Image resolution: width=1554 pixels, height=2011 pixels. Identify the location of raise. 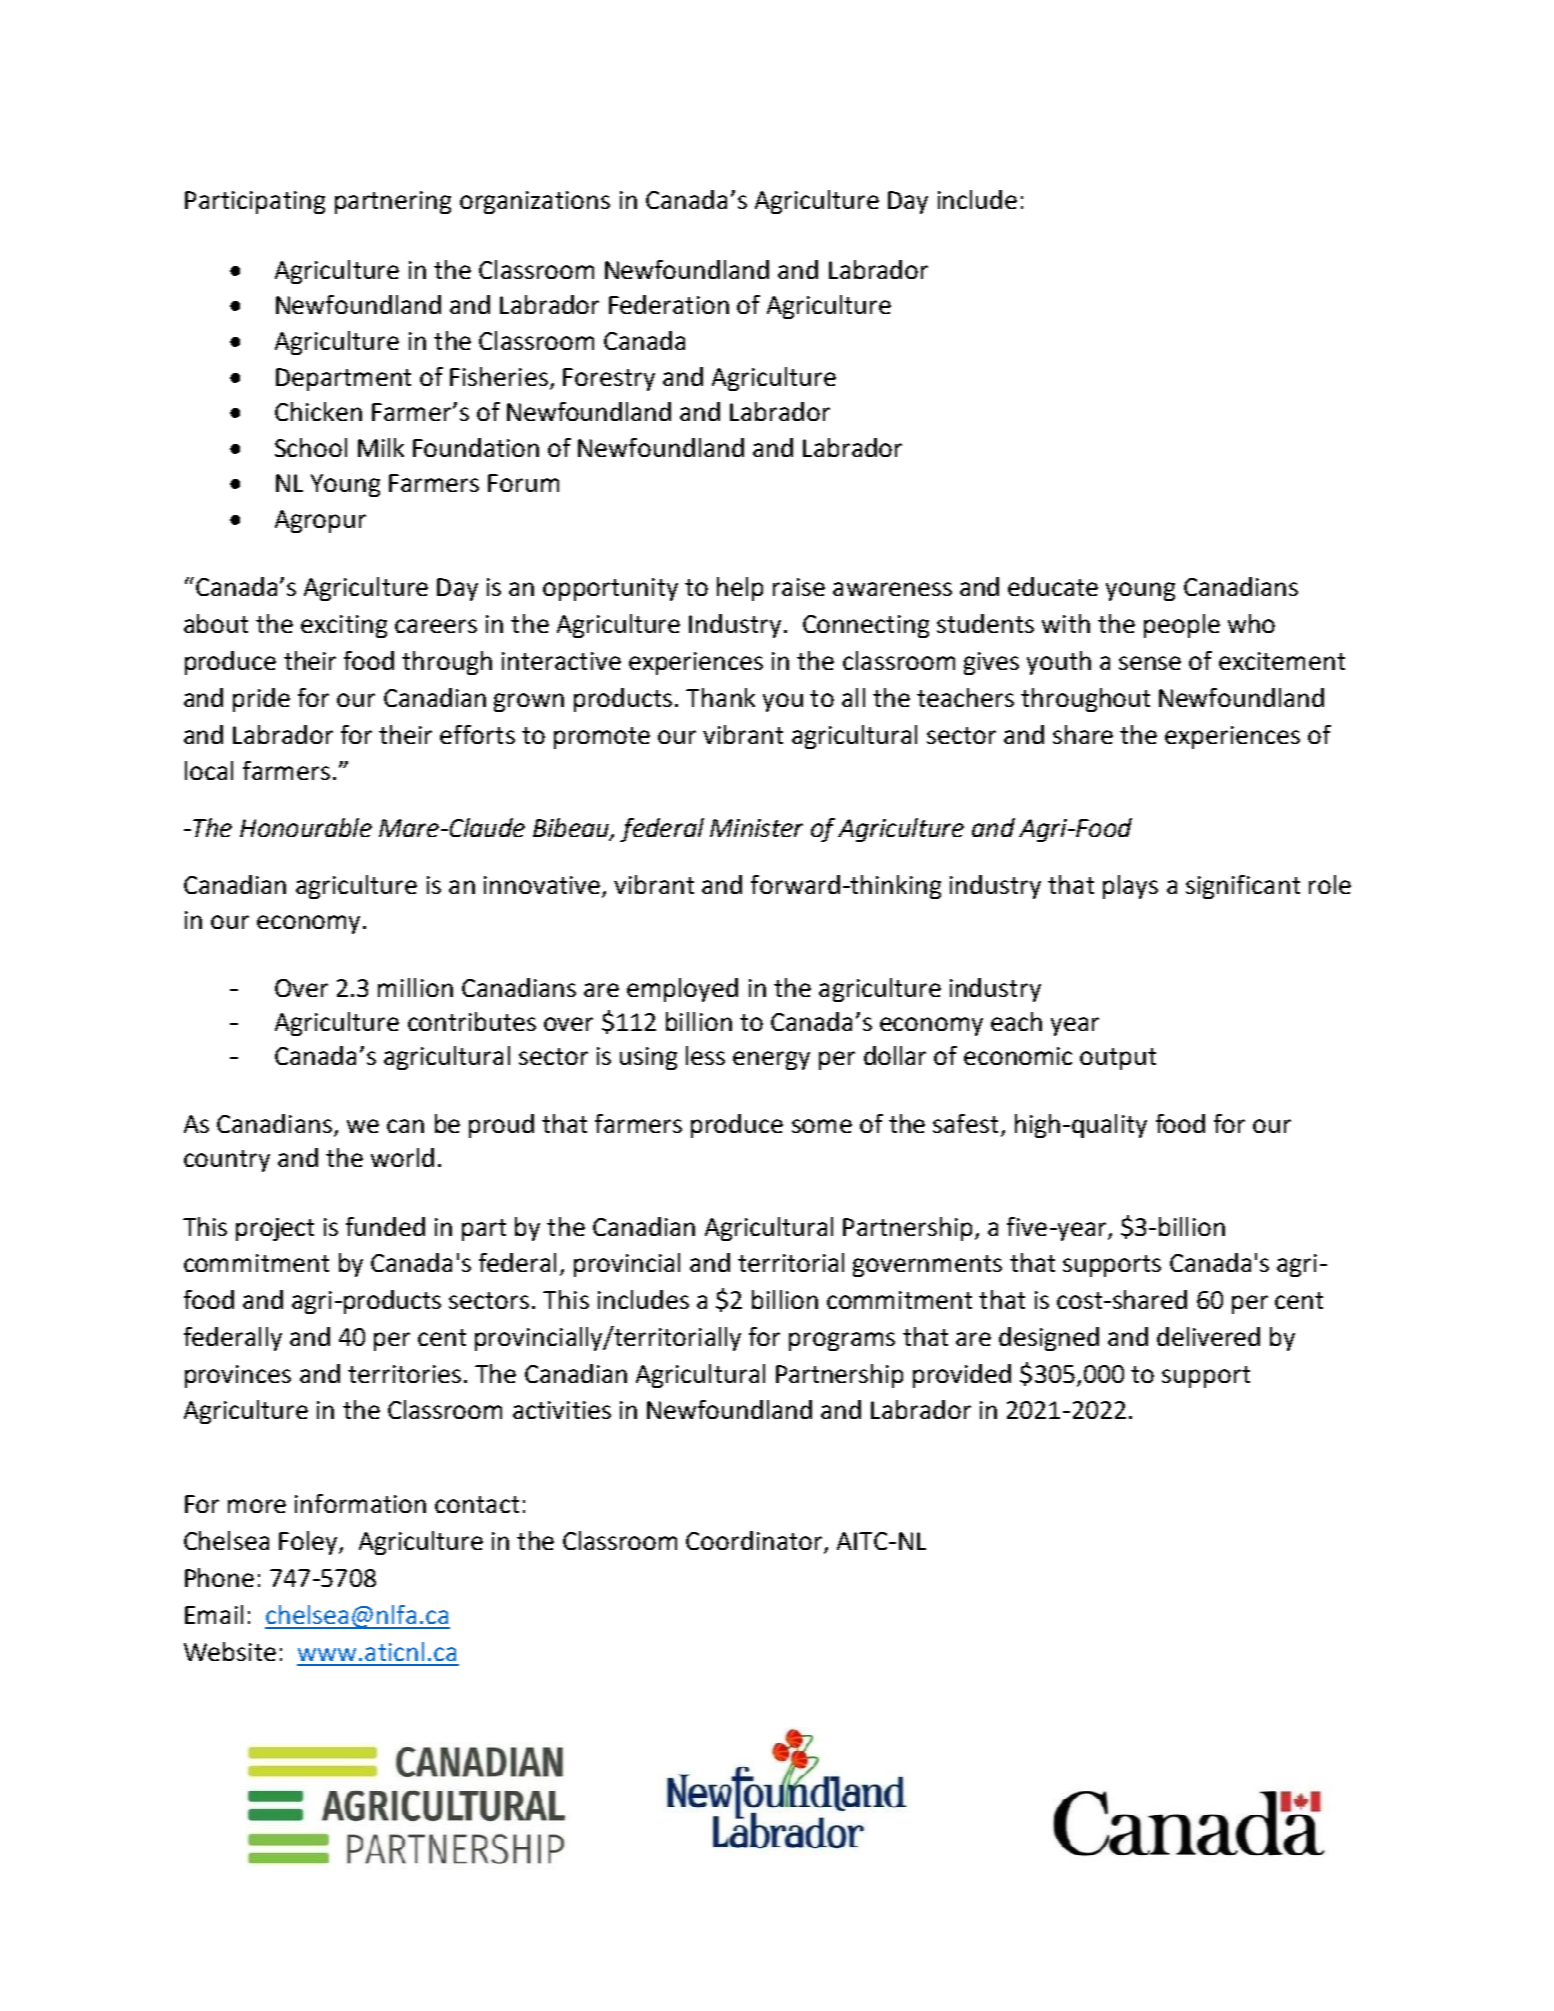
(799, 587).
